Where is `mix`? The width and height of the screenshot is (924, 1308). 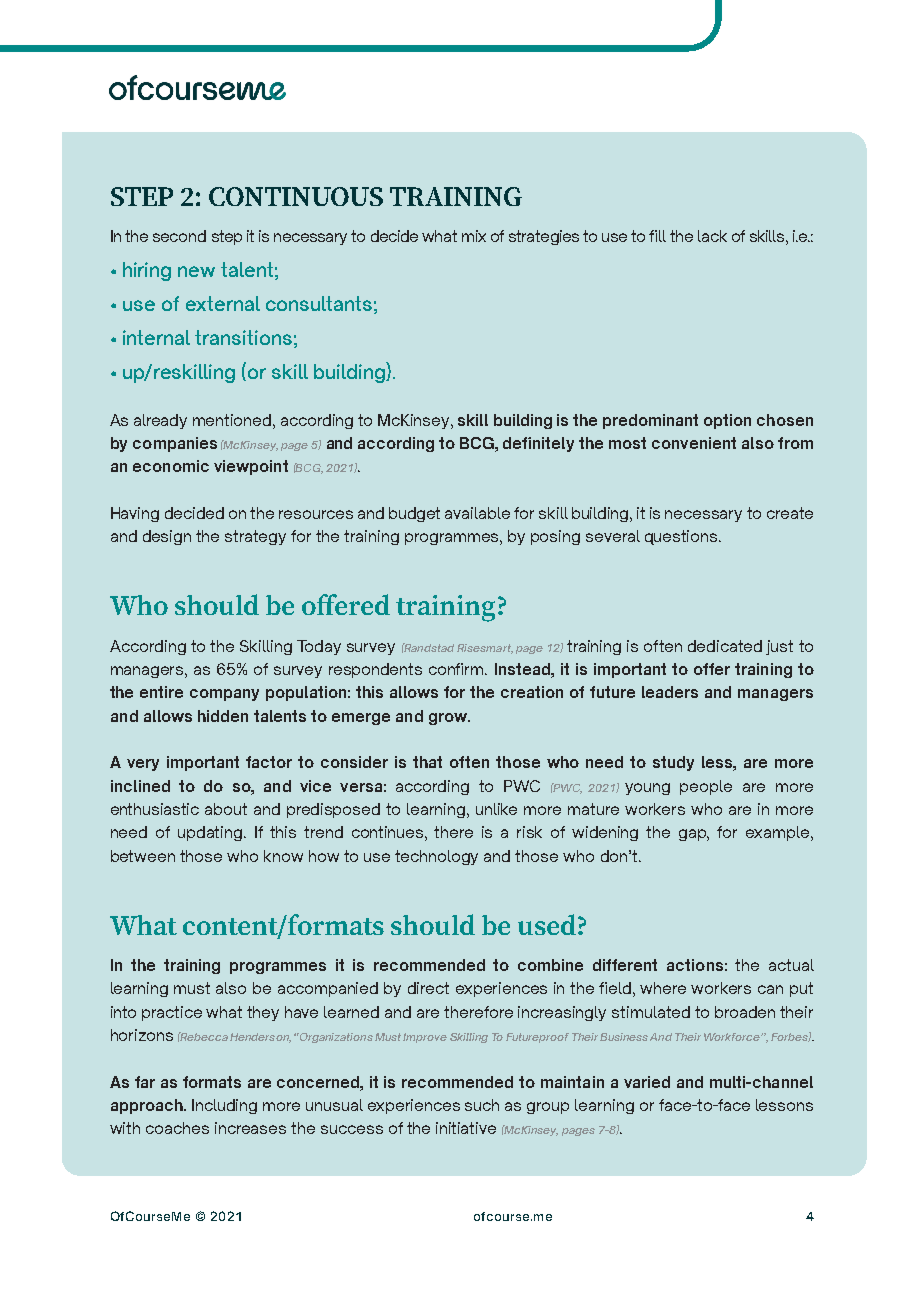
mix is located at coordinates (474, 236).
